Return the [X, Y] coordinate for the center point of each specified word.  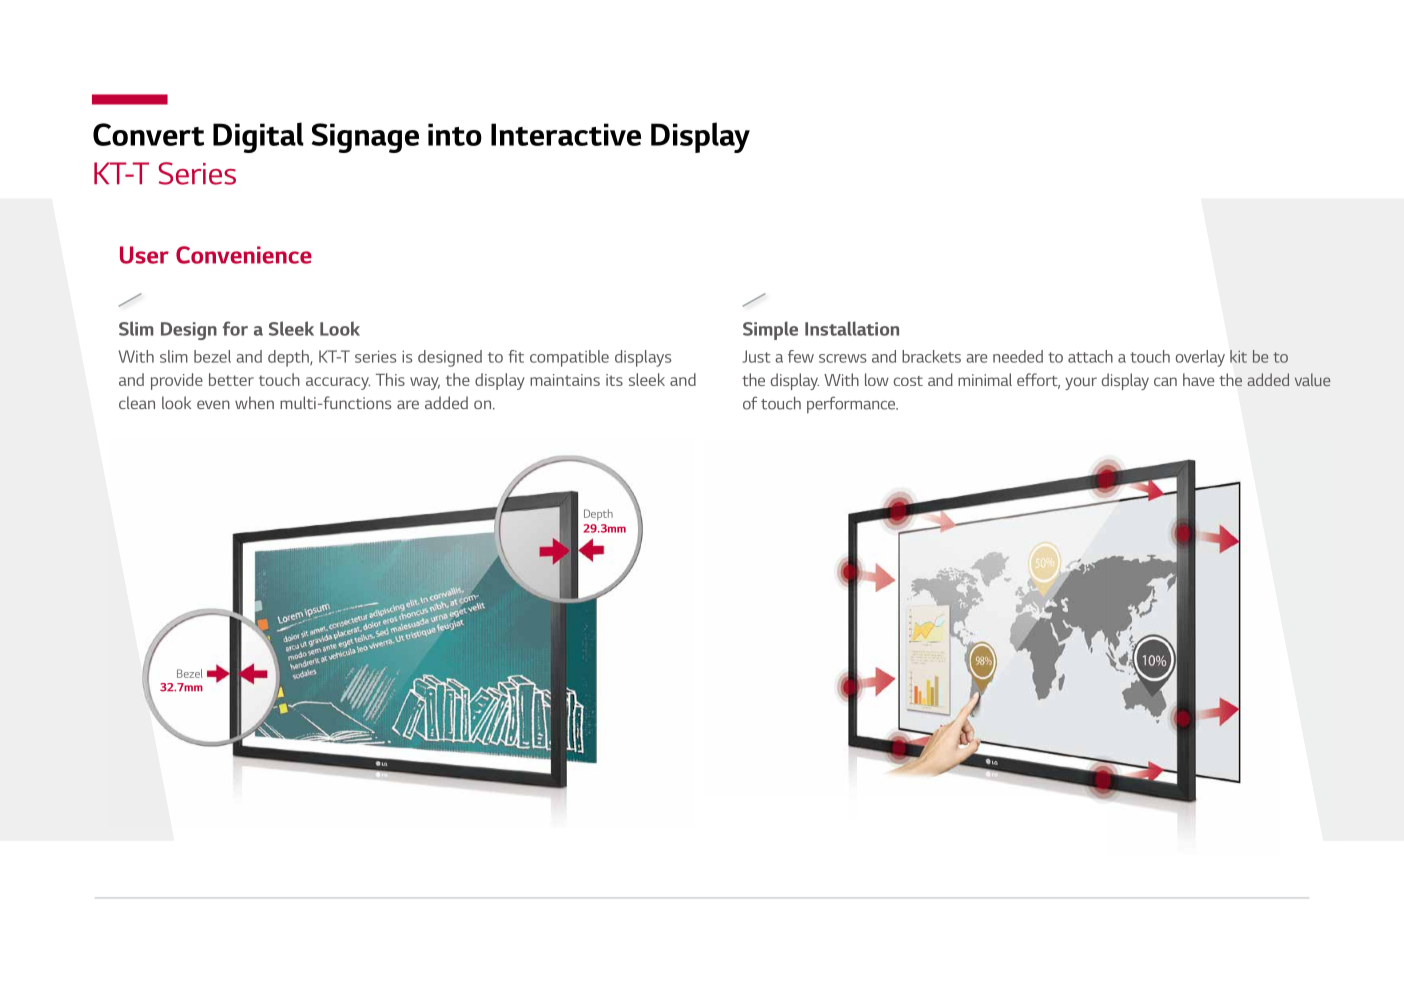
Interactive [566, 134]
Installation [852, 328]
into [455, 134]
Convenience [244, 255]
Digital [258, 137]
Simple [770, 330]
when [254, 402]
